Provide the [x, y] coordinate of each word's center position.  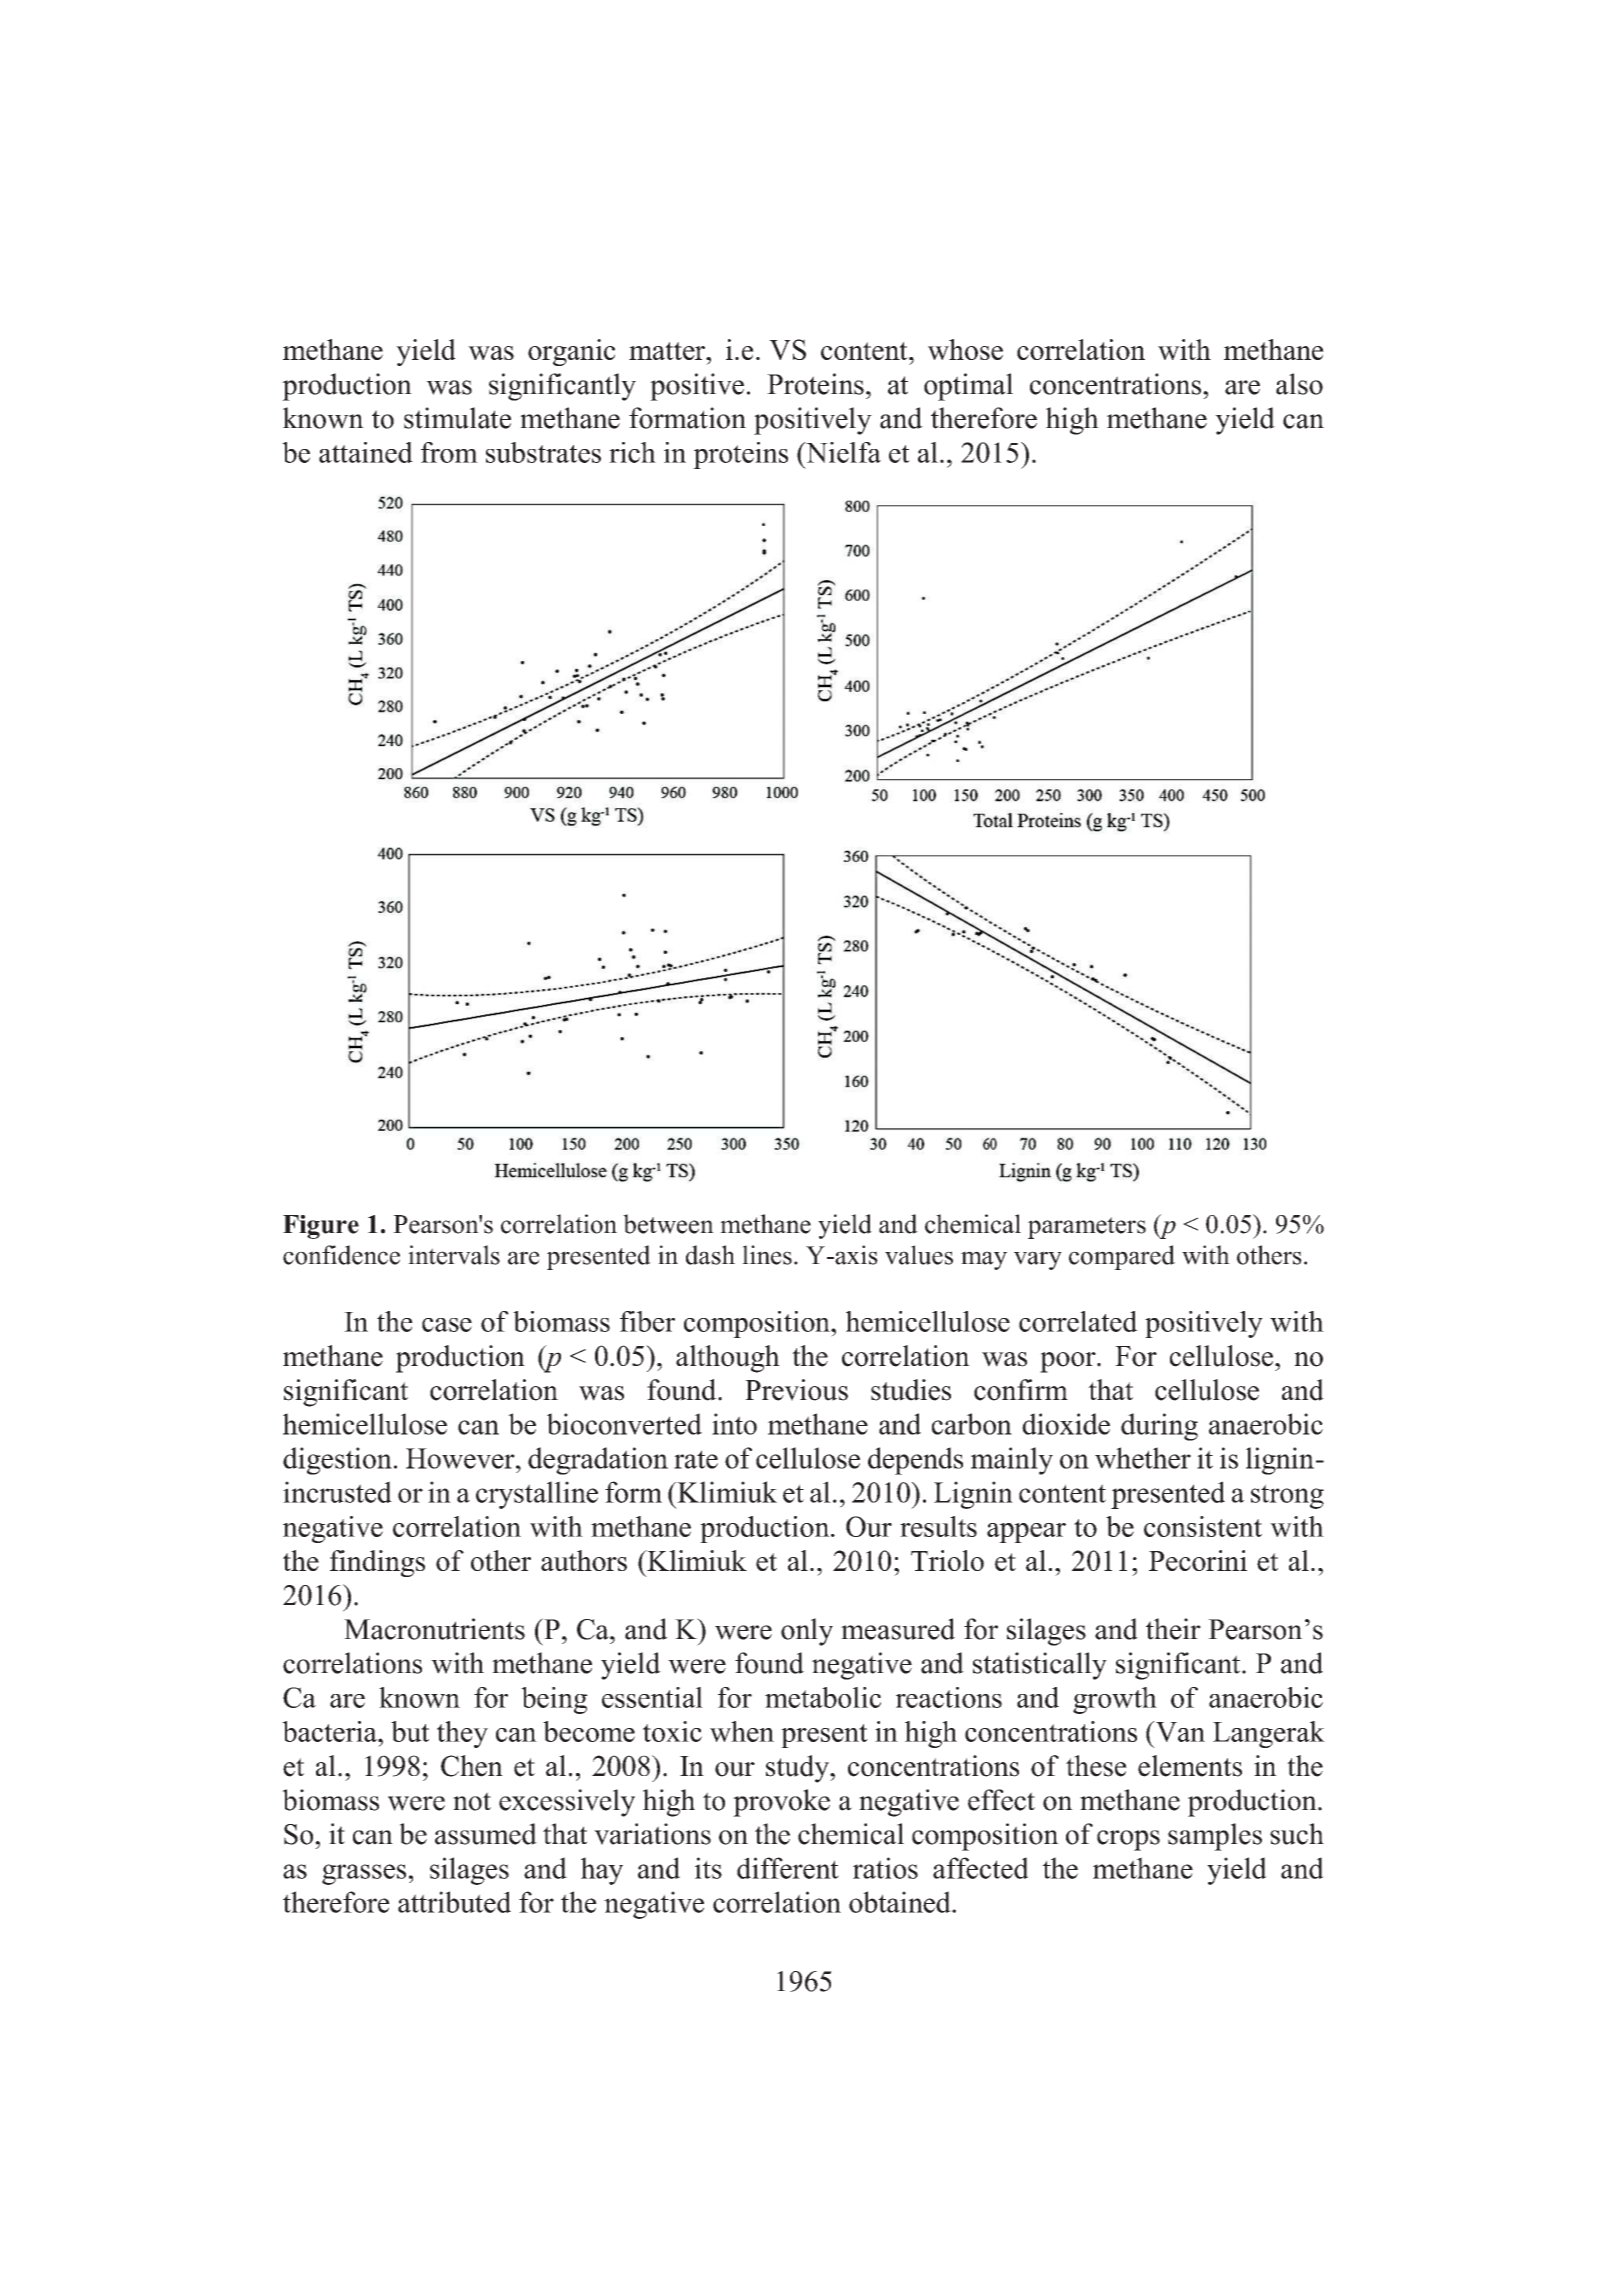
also [1299, 384]
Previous [796, 1390]
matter [668, 351]
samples [1215, 1837]
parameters [1087, 1228]
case [447, 1325]
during [1159, 1427]
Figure [321, 1227]
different [788, 1868]
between [668, 1224]
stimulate [457, 418]
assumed [486, 1834]
